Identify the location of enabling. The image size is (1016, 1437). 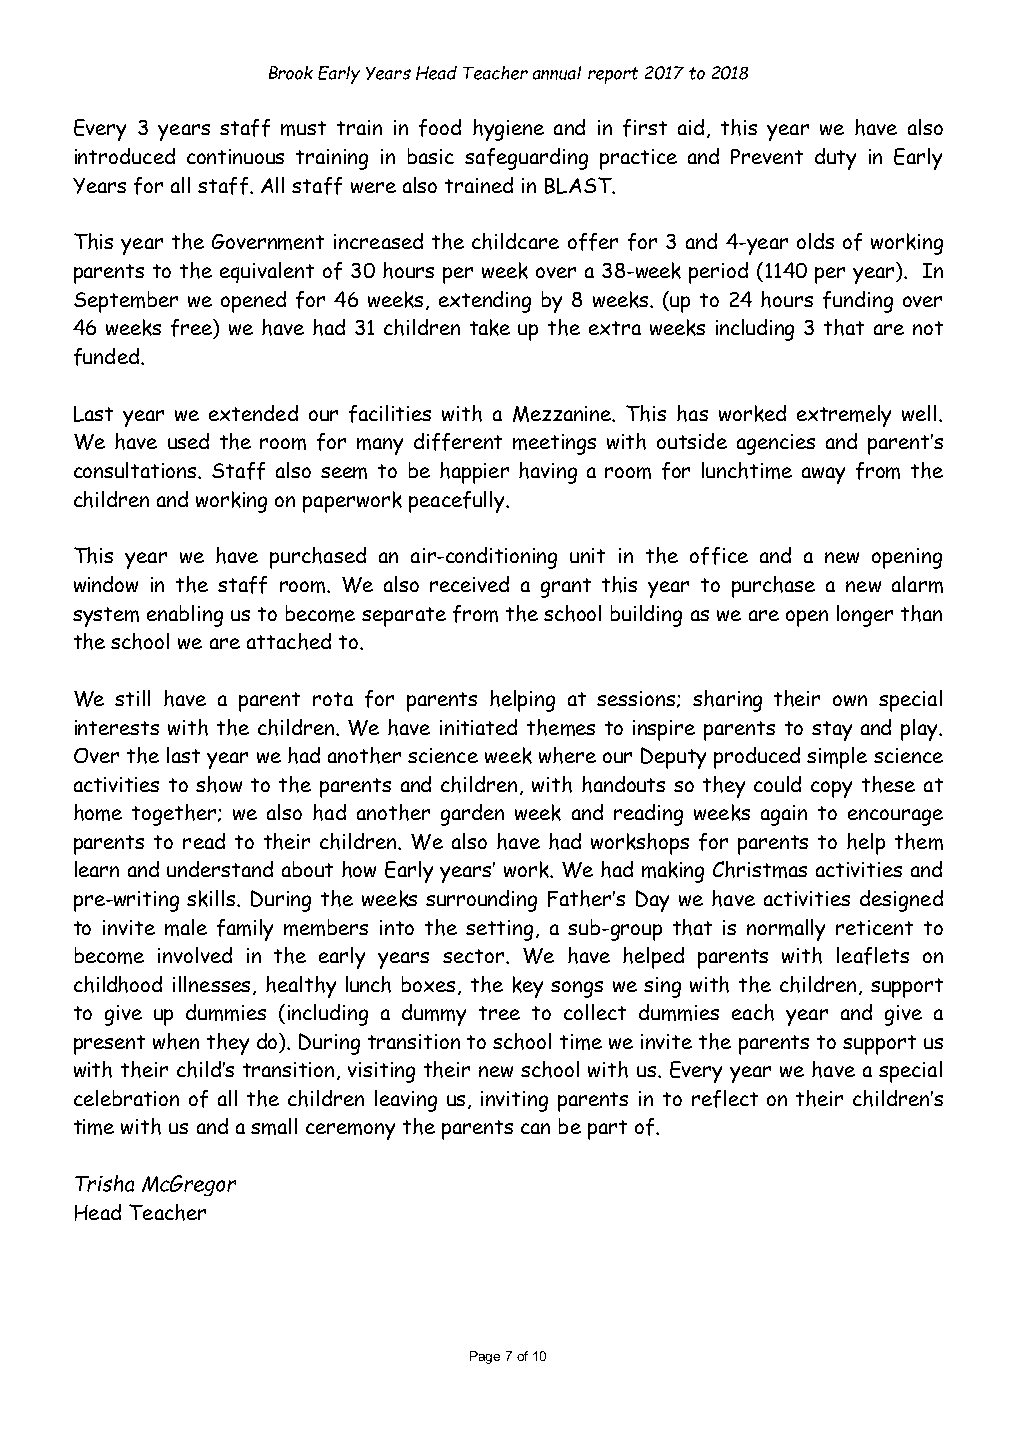
(185, 616).
